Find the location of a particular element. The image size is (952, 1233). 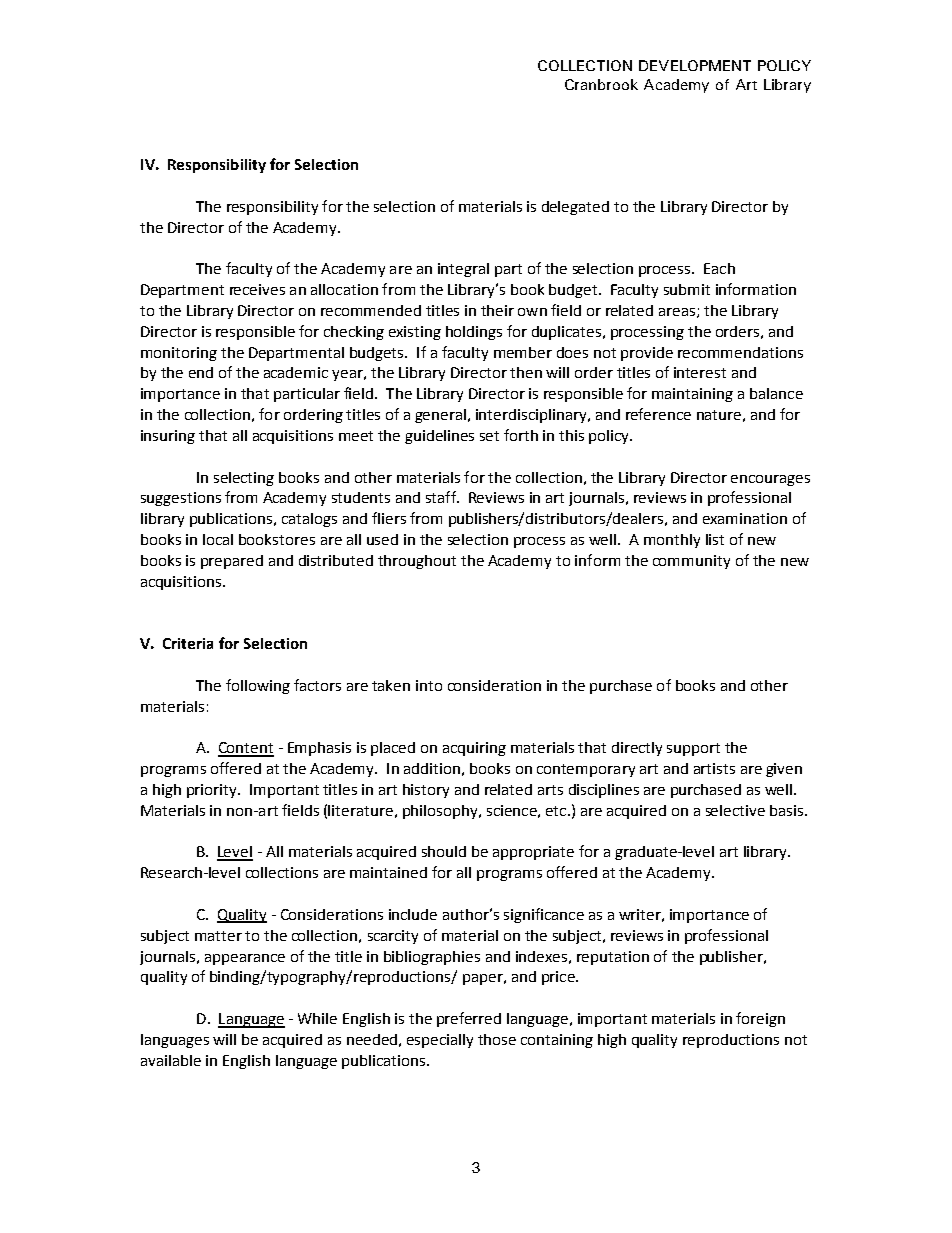

history is located at coordinates (426, 791).
